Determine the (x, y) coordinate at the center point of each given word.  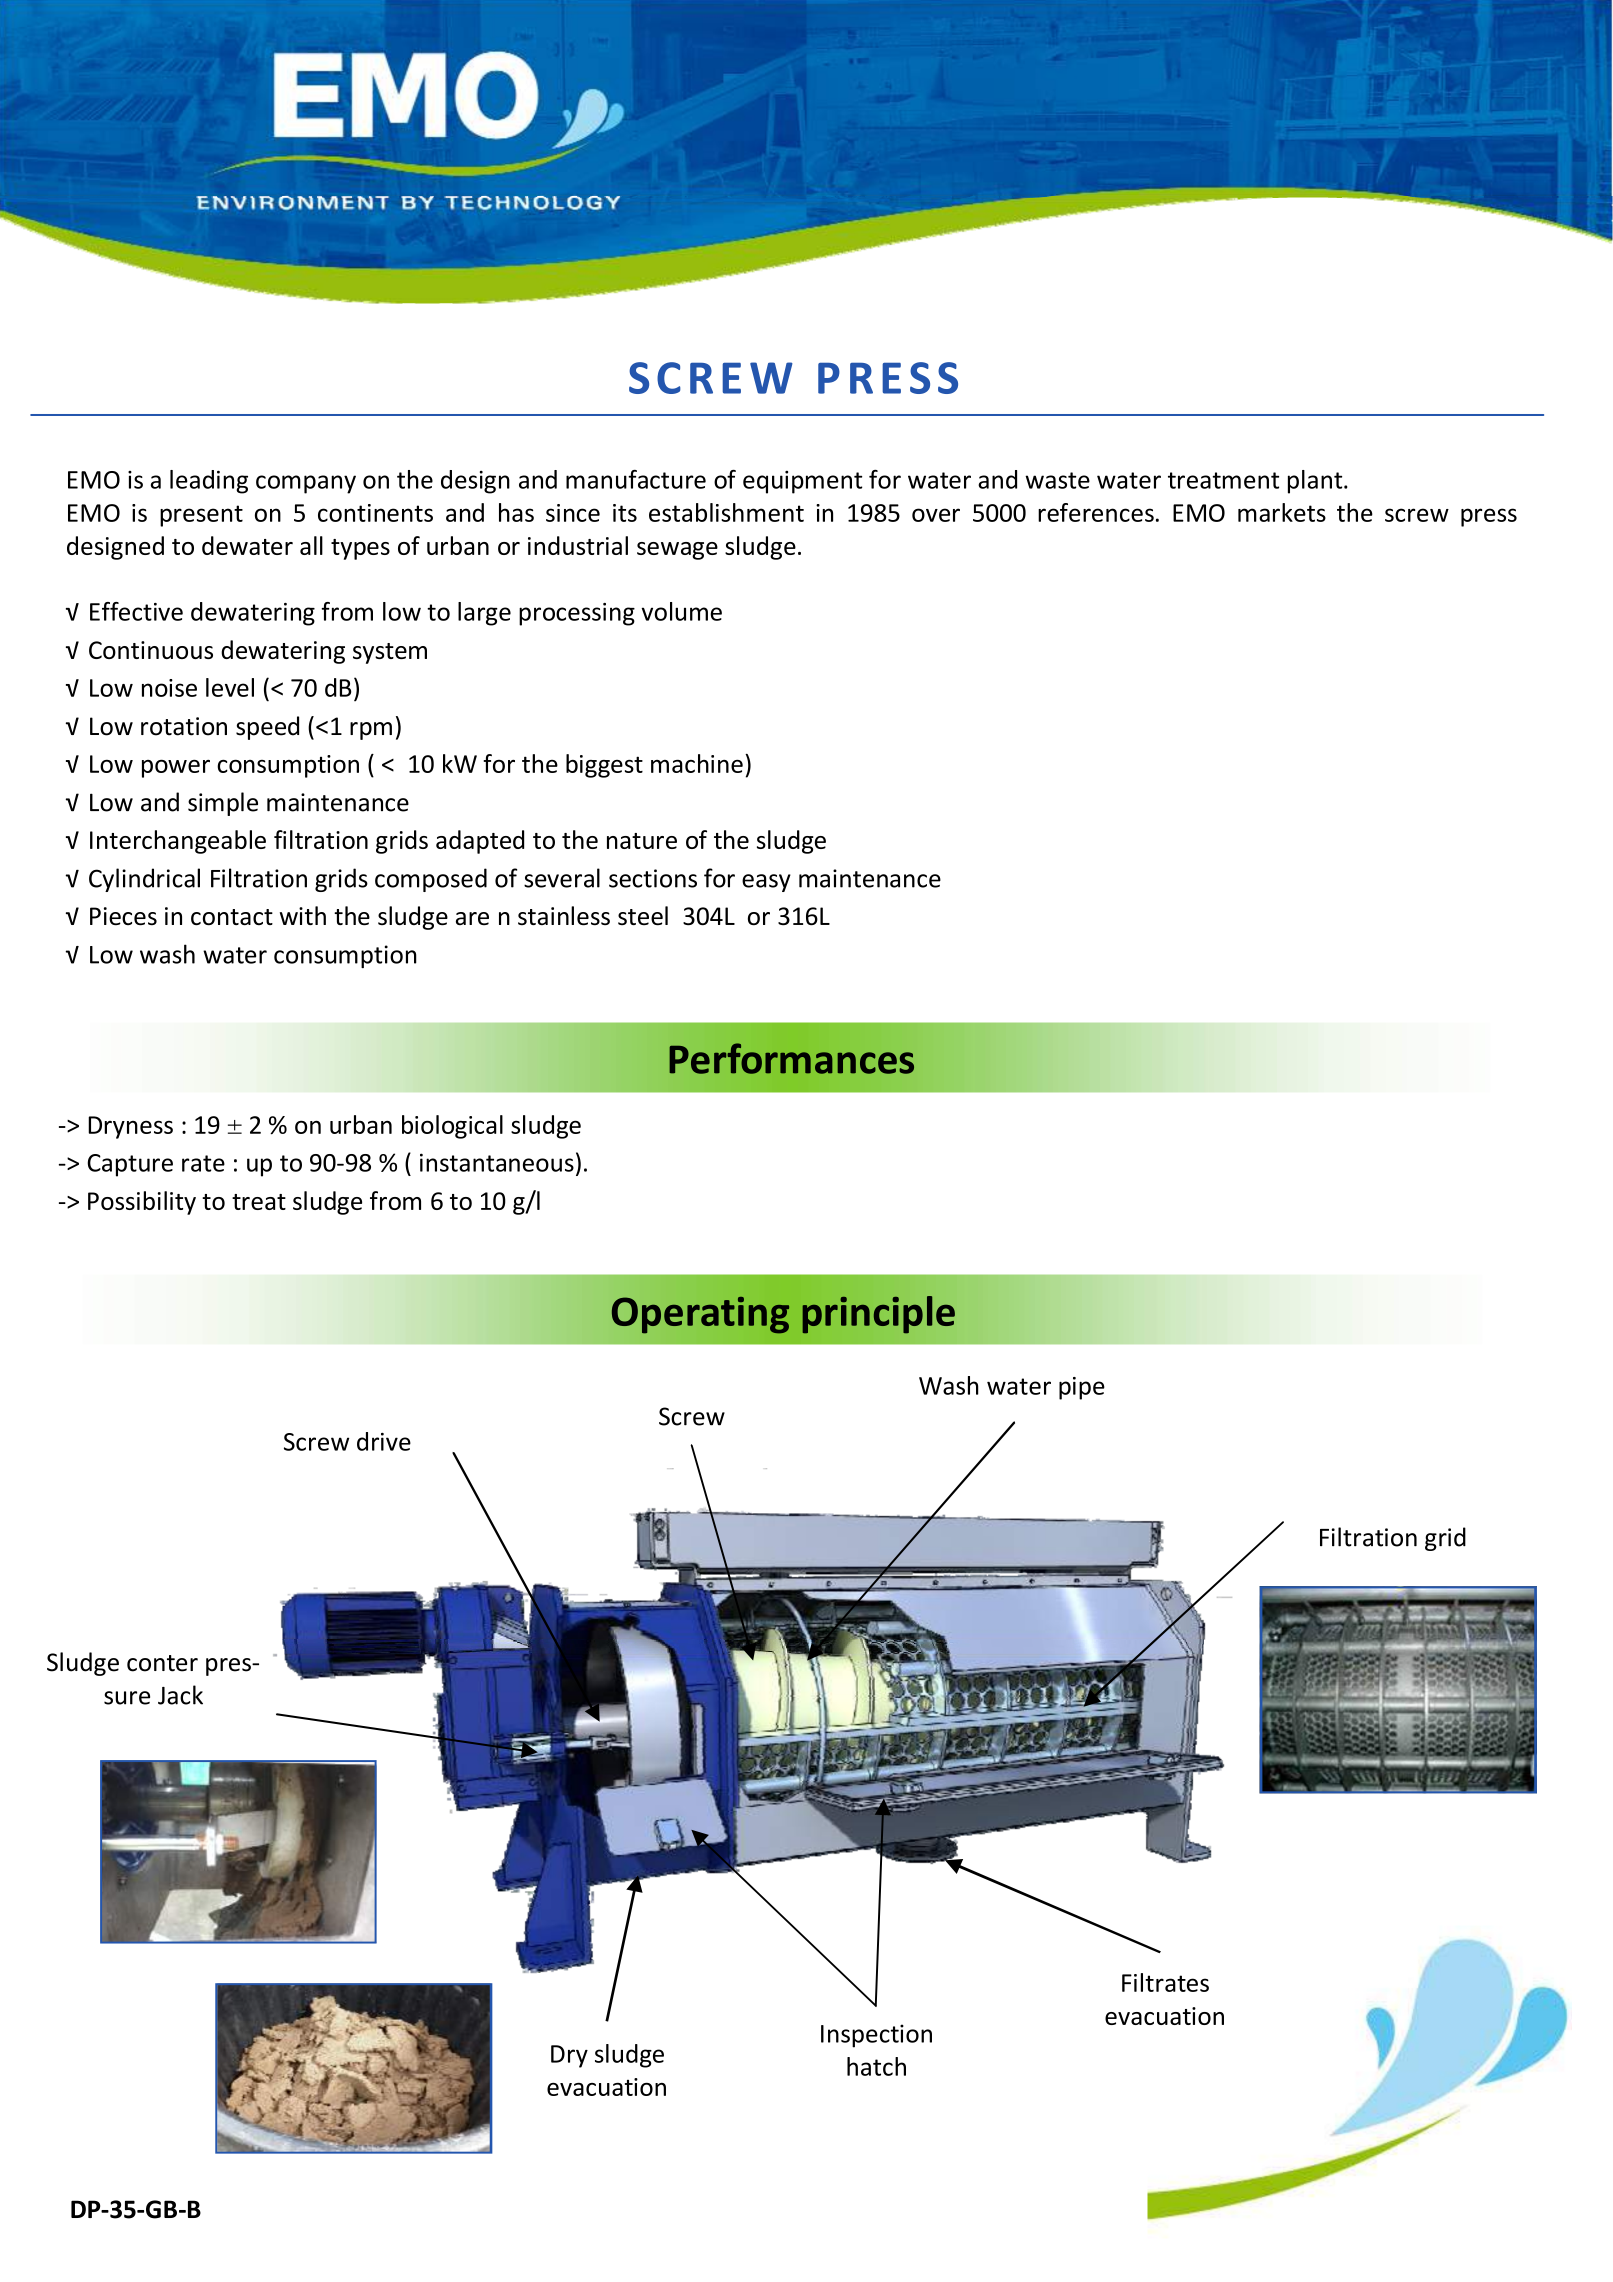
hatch (876, 2066)
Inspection (876, 2036)
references (1096, 512)
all (311, 545)
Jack (180, 1695)
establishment (726, 512)
